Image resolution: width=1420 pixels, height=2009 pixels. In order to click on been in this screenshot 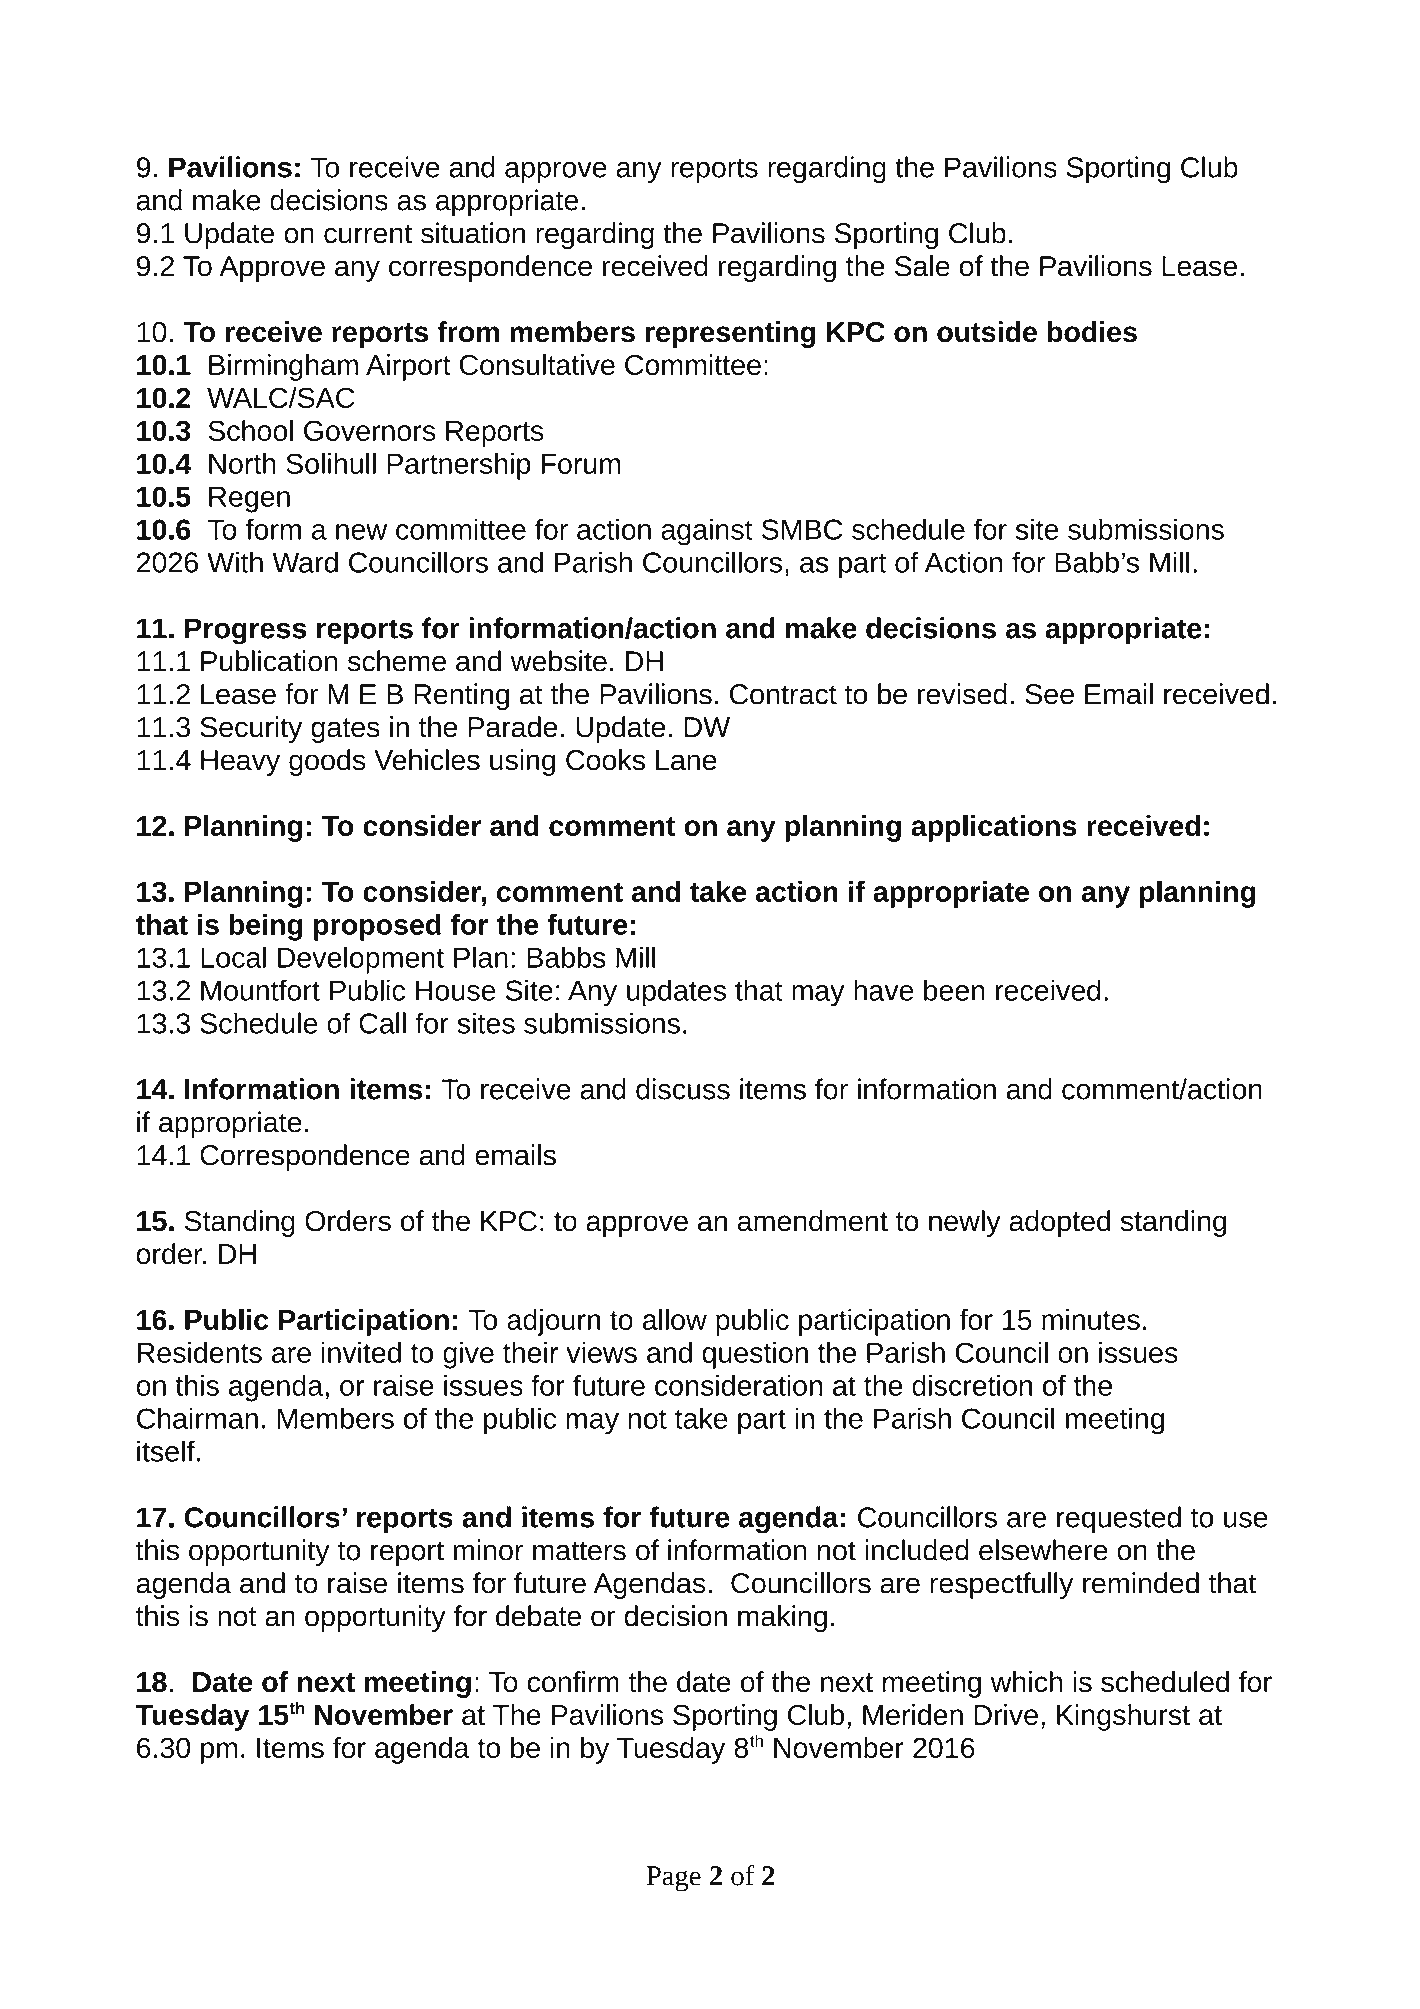, I will do `click(954, 990)`.
